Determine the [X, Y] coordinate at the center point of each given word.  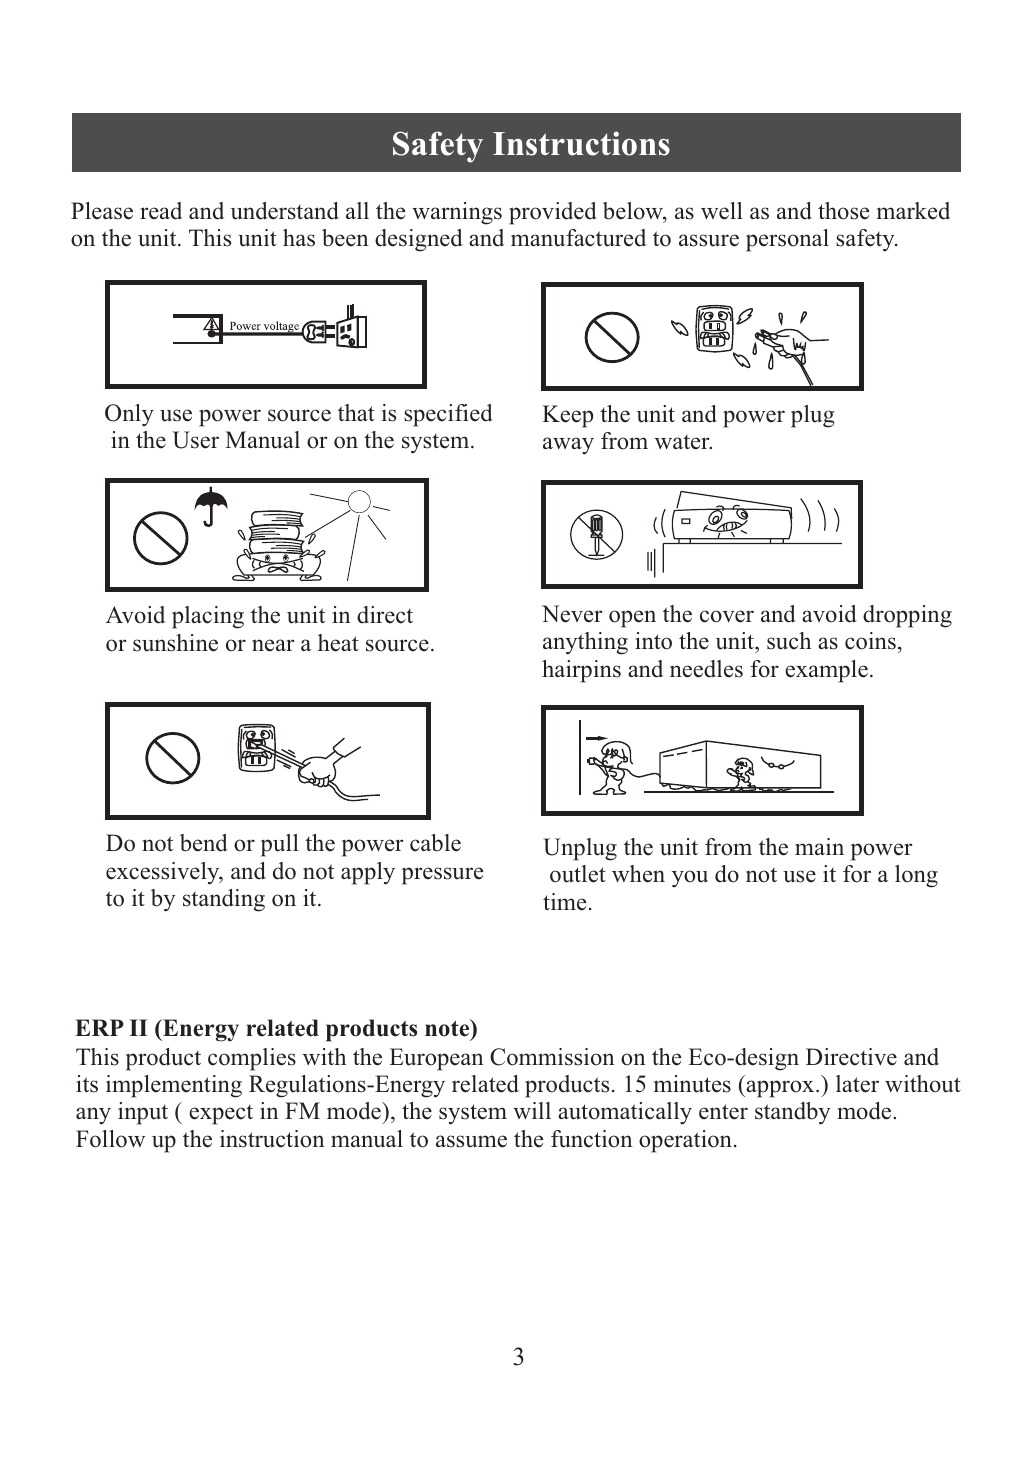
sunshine [175, 643]
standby [792, 1113]
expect [221, 1115]
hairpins [581, 671]
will [532, 1110]
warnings [457, 213]
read [161, 211]
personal [787, 240]
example [826, 671]
